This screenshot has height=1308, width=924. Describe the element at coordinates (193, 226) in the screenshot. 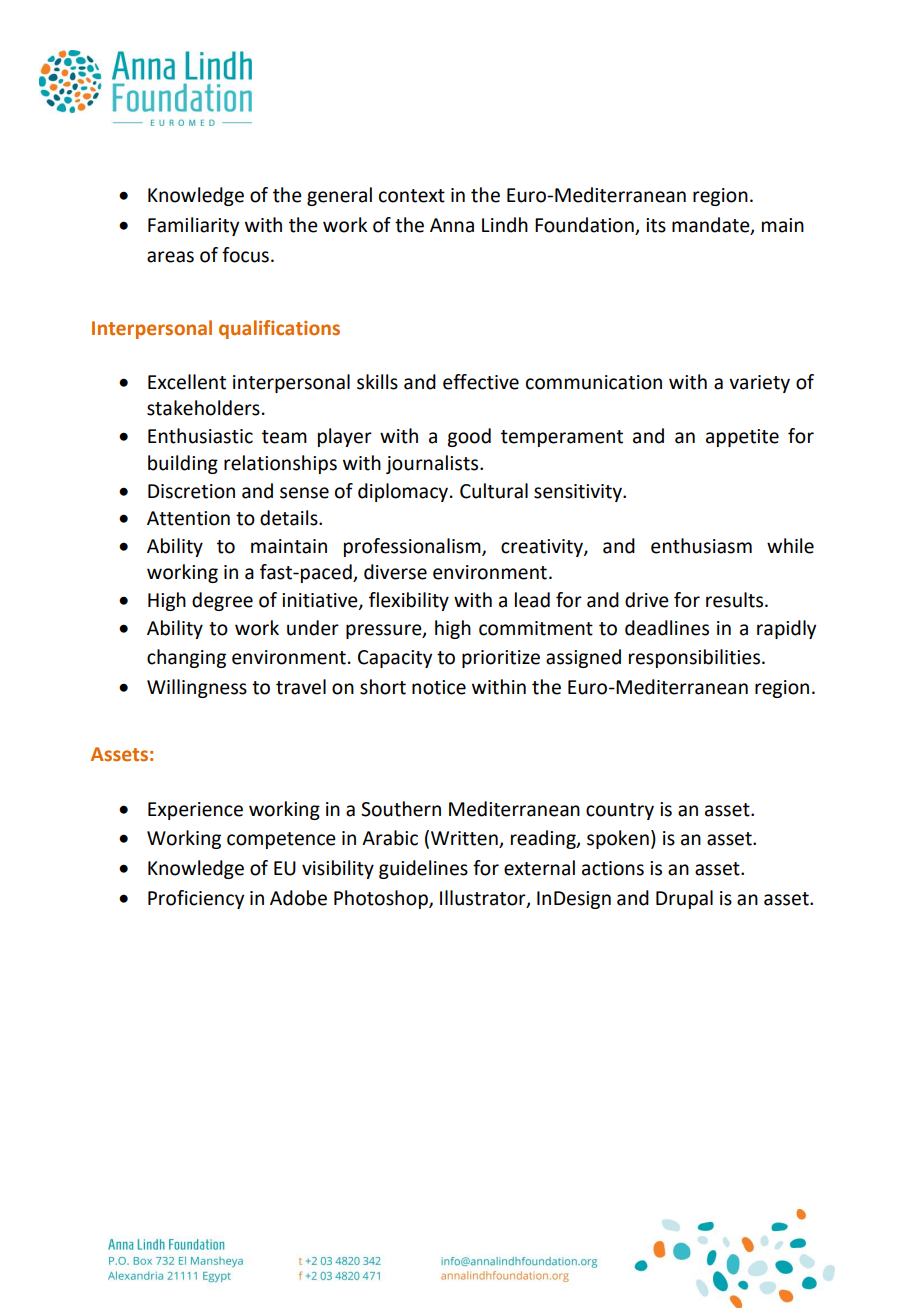

I see `Familiarity` at that location.
